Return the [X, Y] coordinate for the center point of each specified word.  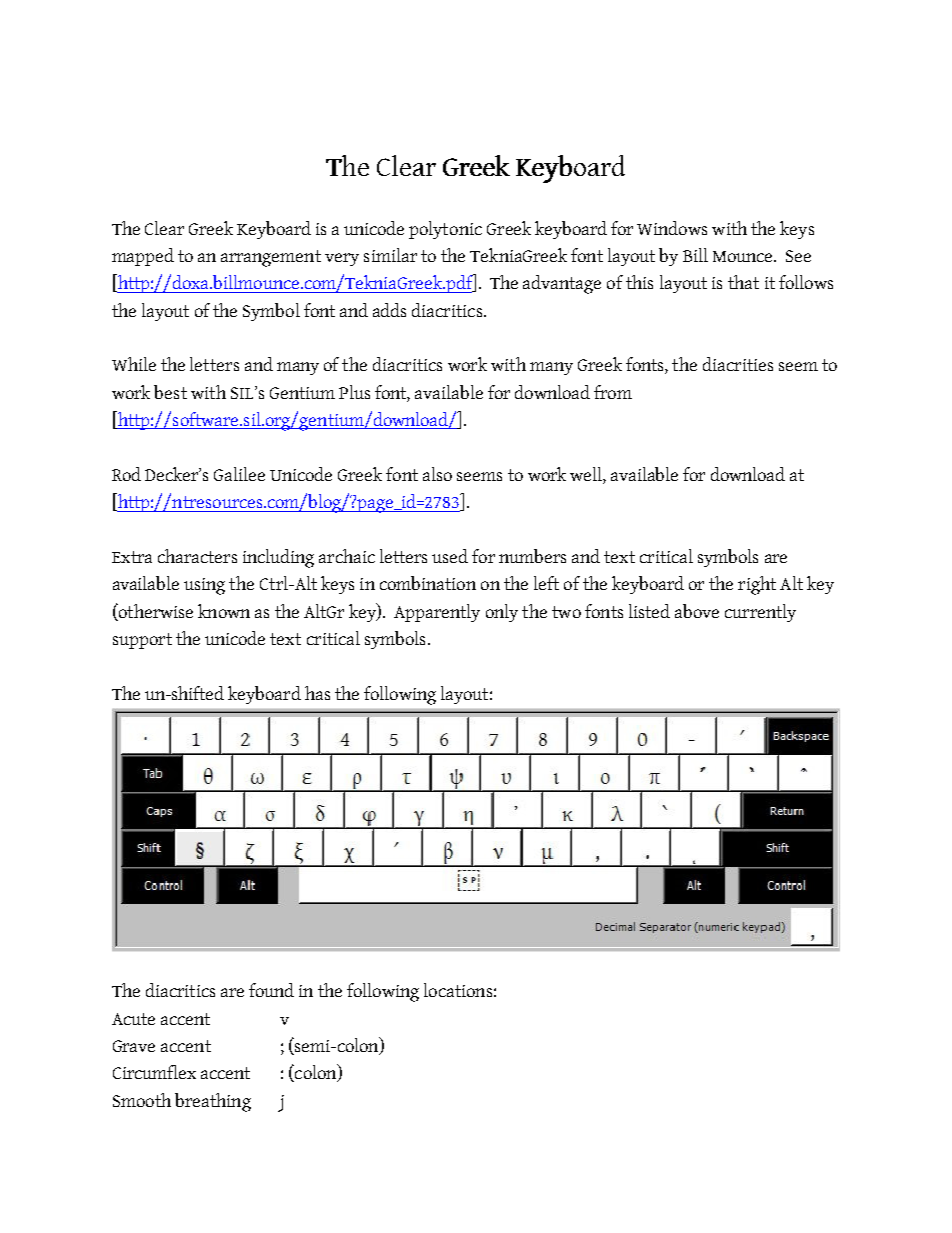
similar [390, 255]
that [743, 282]
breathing [213, 1102]
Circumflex [154, 1072]
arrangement [271, 258]
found [271, 990]
